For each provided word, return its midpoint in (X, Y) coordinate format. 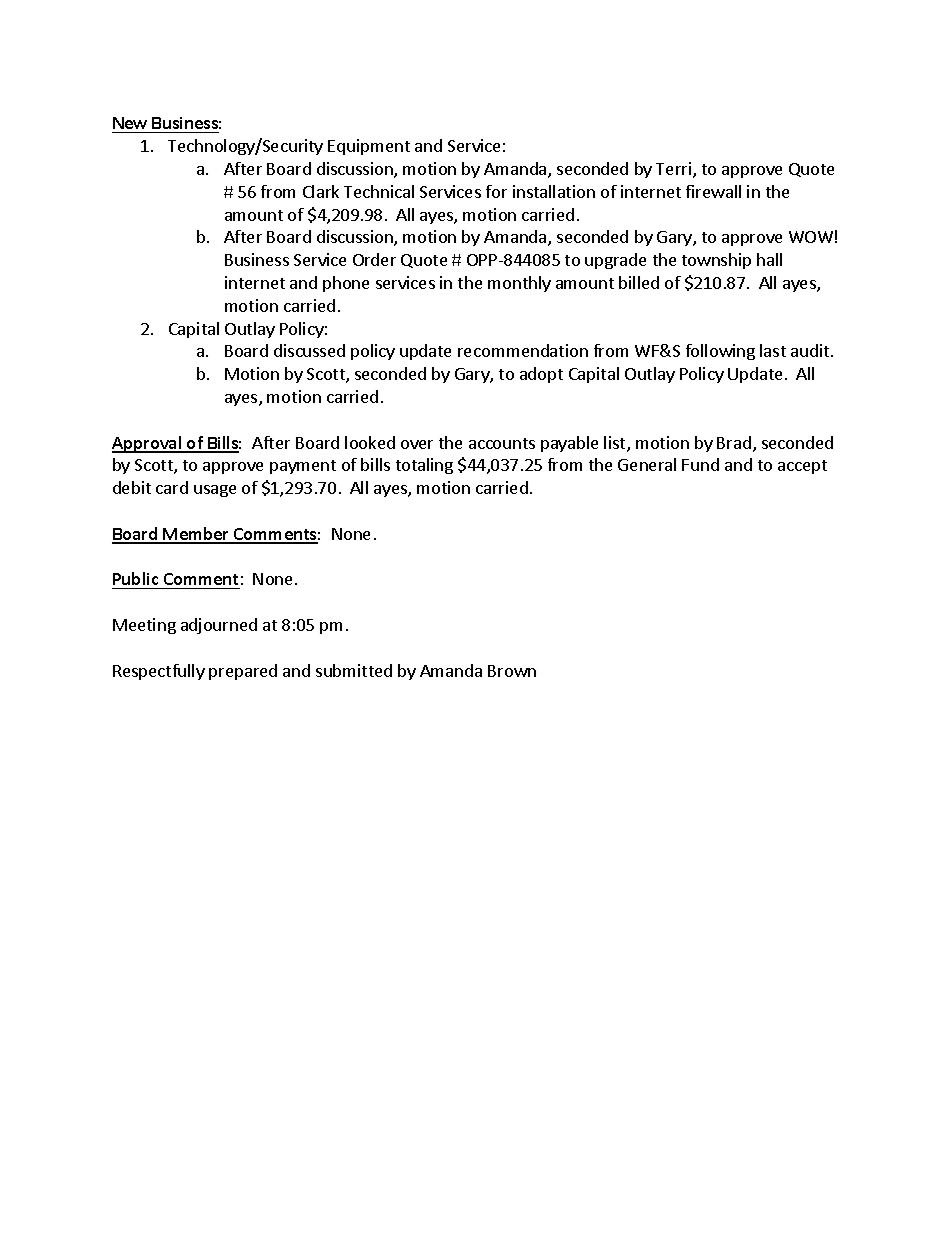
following (720, 352)
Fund (700, 464)
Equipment (369, 147)
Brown (512, 671)
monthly (519, 284)
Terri (675, 170)
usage (215, 491)
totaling (424, 466)
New (130, 123)
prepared (243, 672)
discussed (309, 350)
